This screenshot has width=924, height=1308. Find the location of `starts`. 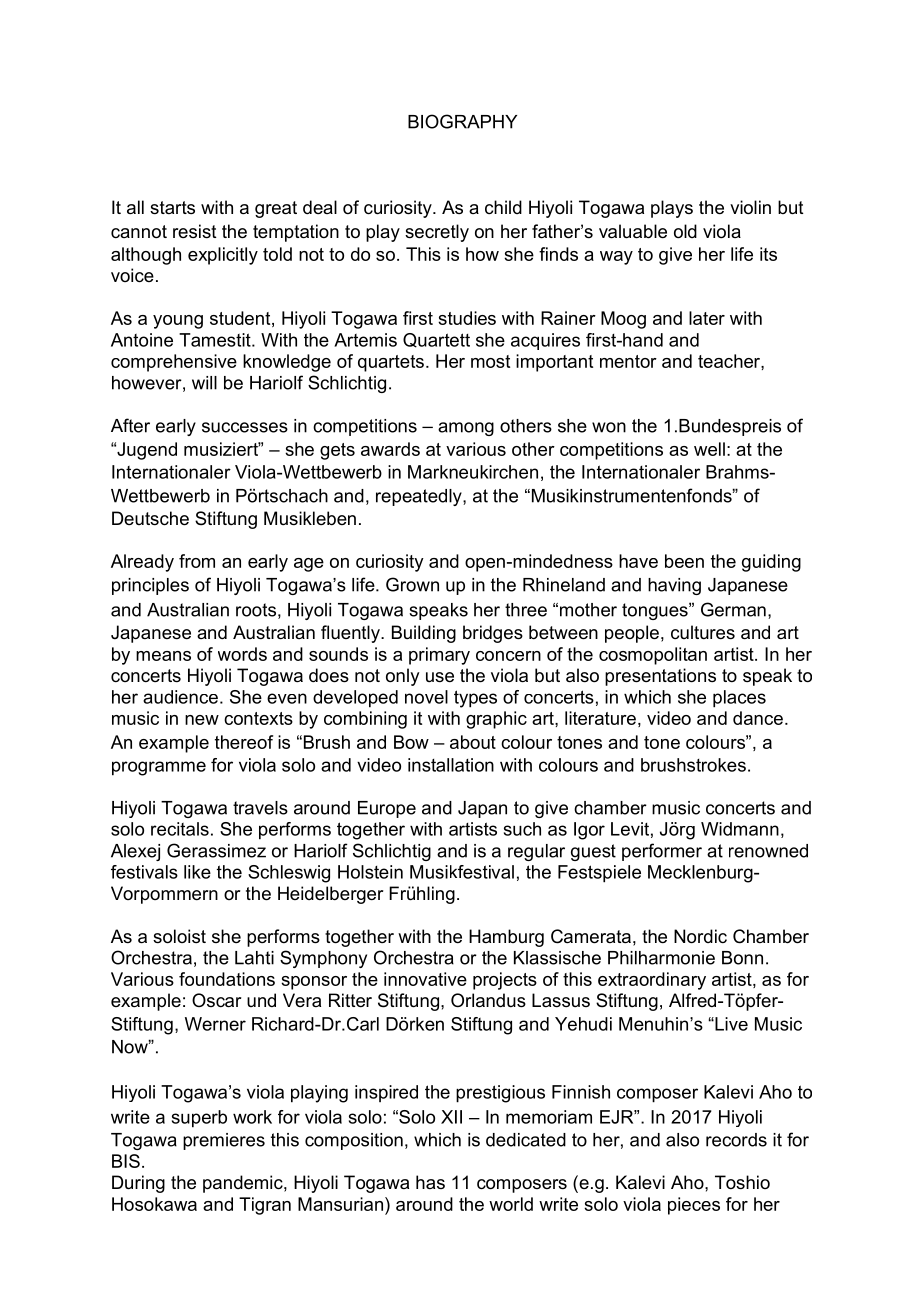

starts is located at coordinates (172, 207).
